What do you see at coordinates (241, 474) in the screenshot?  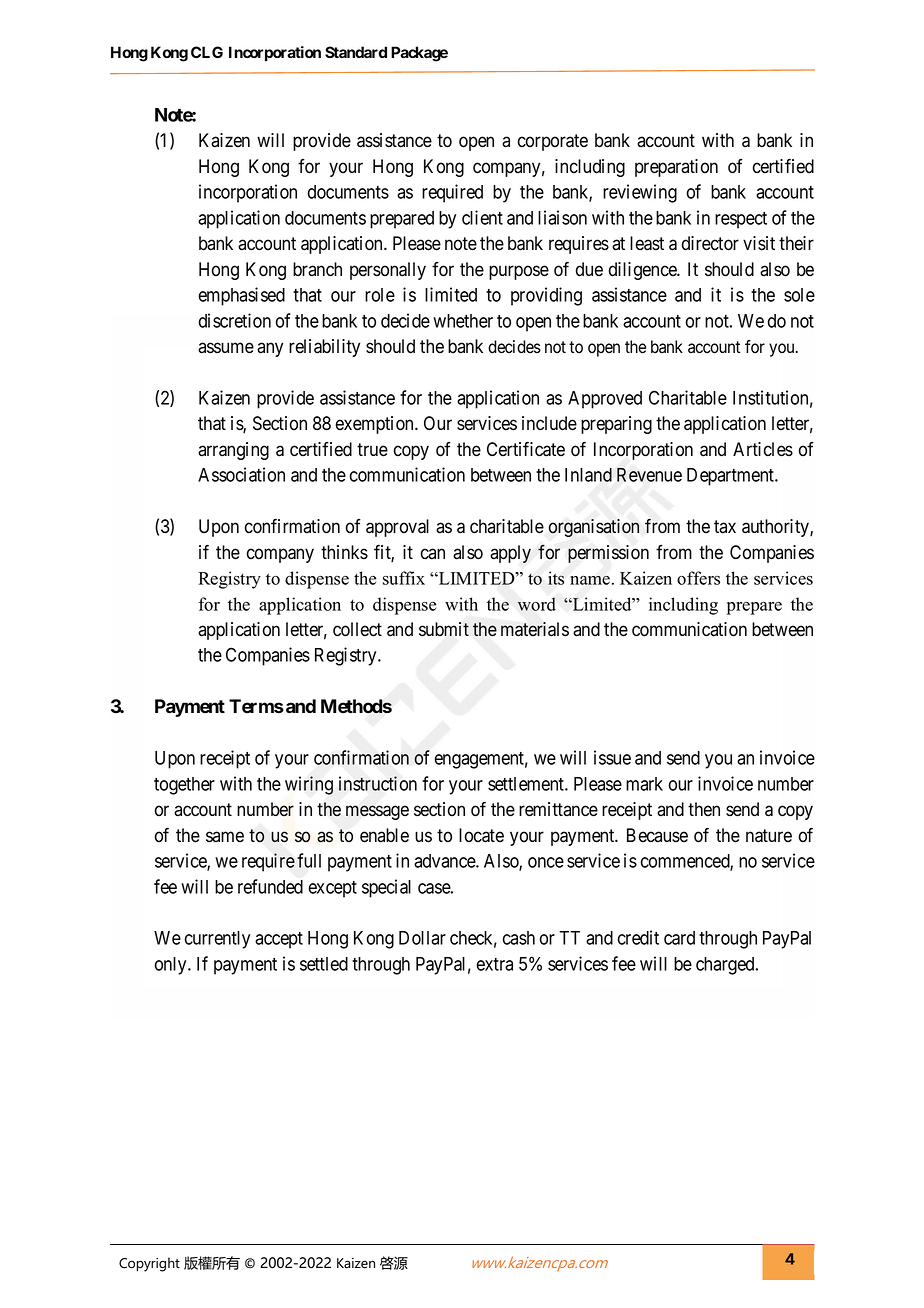 I see `Association` at bounding box center [241, 474].
